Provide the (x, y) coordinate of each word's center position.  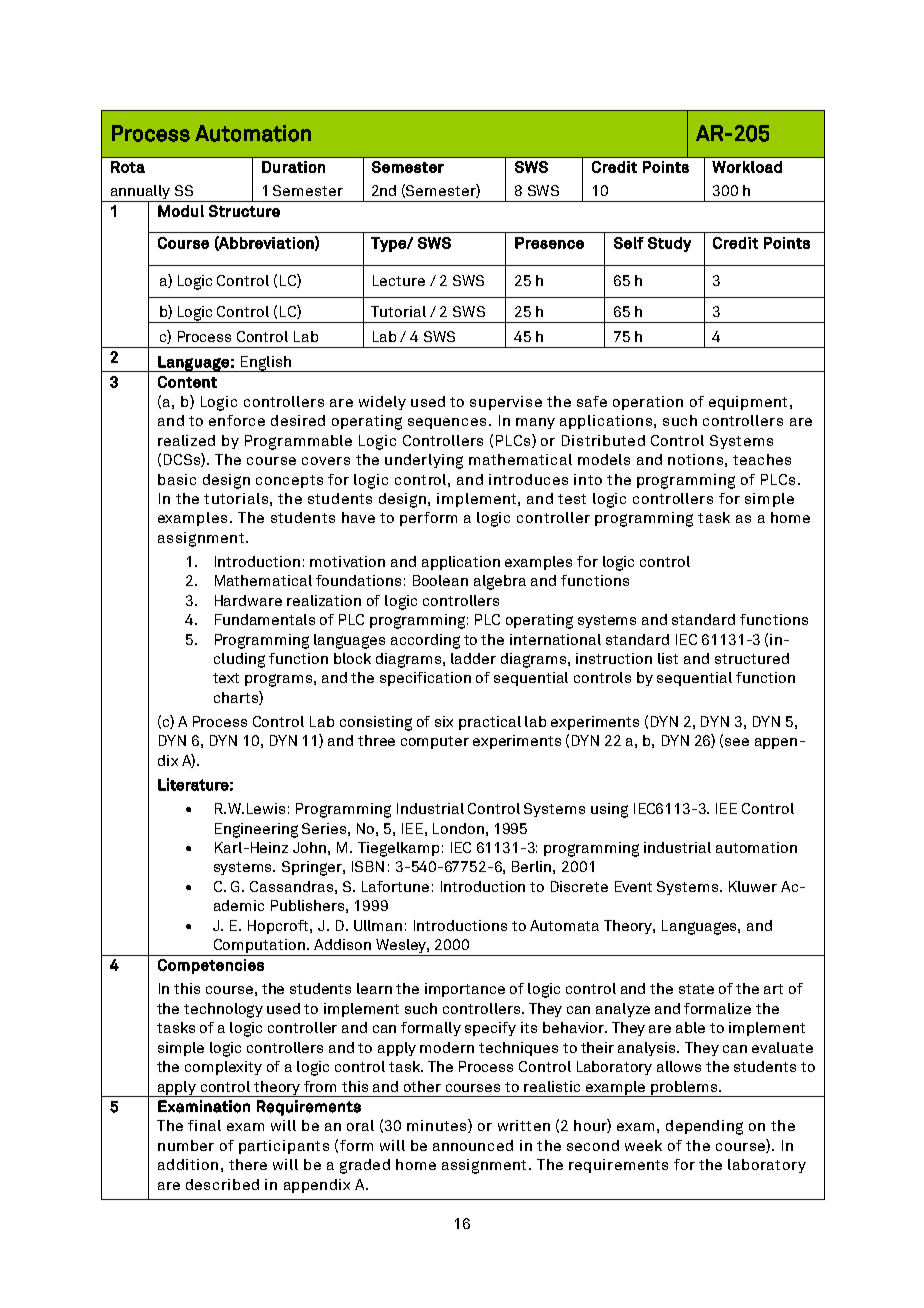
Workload (747, 167)
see (737, 742)
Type (389, 244)
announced (473, 1145)
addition (188, 1164)
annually (140, 193)
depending (704, 1127)
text (226, 678)
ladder (473, 658)
